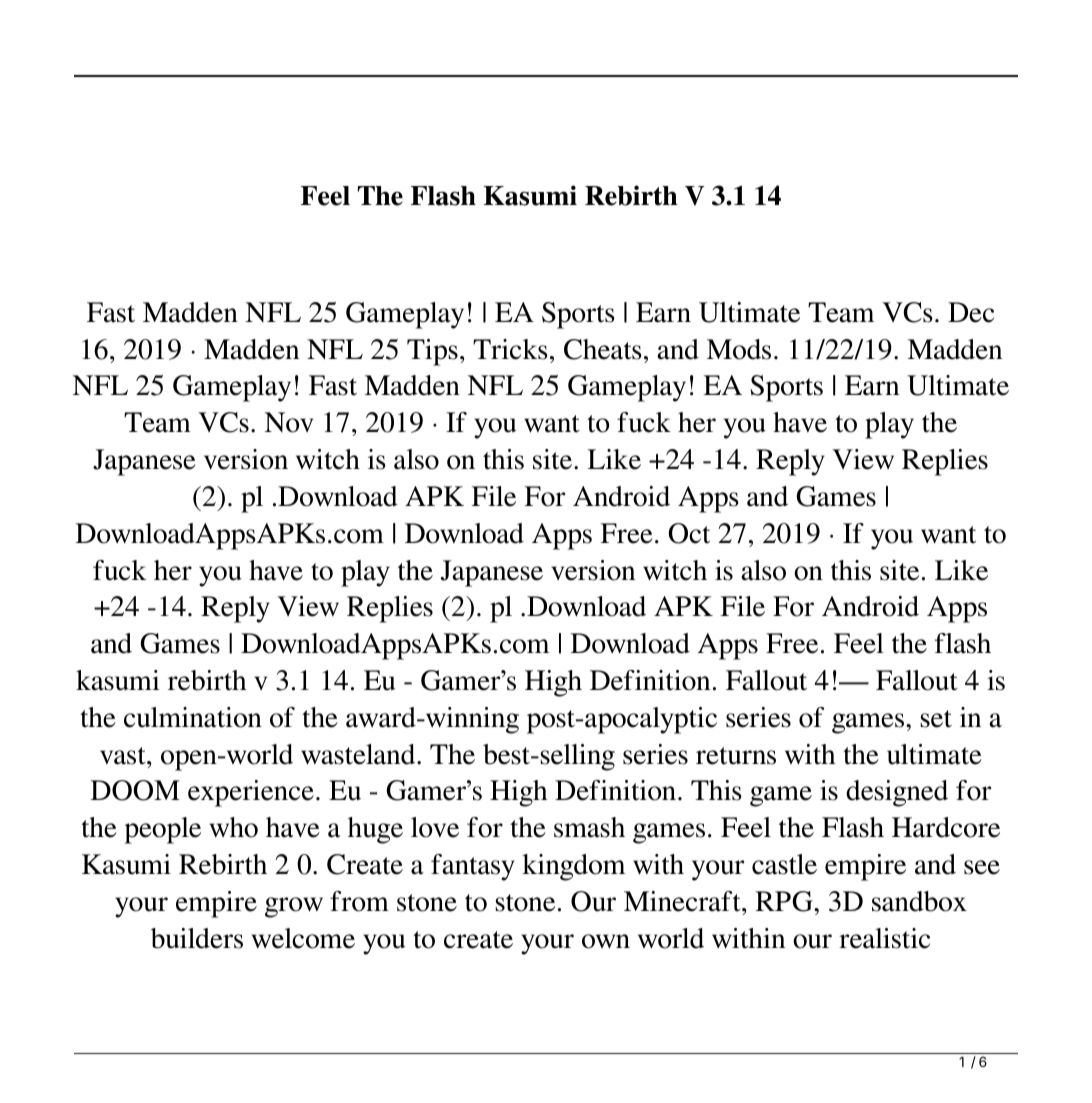 This page has width=1092, height=1103. Describe the element at coordinates (193, 717) in the page. I see `culmination` at that location.
